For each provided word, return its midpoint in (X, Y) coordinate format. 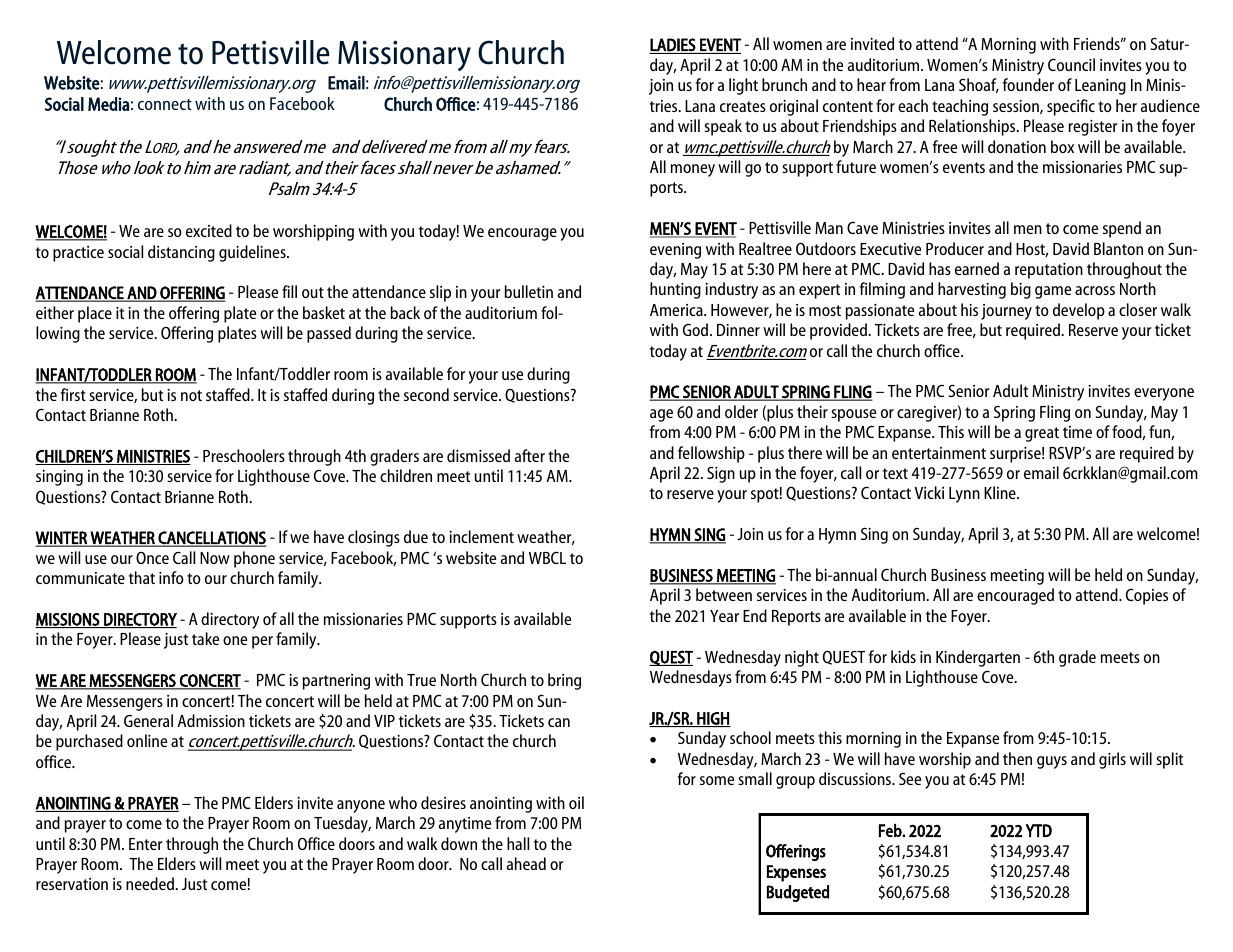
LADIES (673, 46)
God (697, 329)
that (142, 577)
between (724, 594)
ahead (526, 863)
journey (1006, 312)
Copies (1147, 597)
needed (151, 883)
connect (165, 104)
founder (1028, 84)
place (95, 314)
